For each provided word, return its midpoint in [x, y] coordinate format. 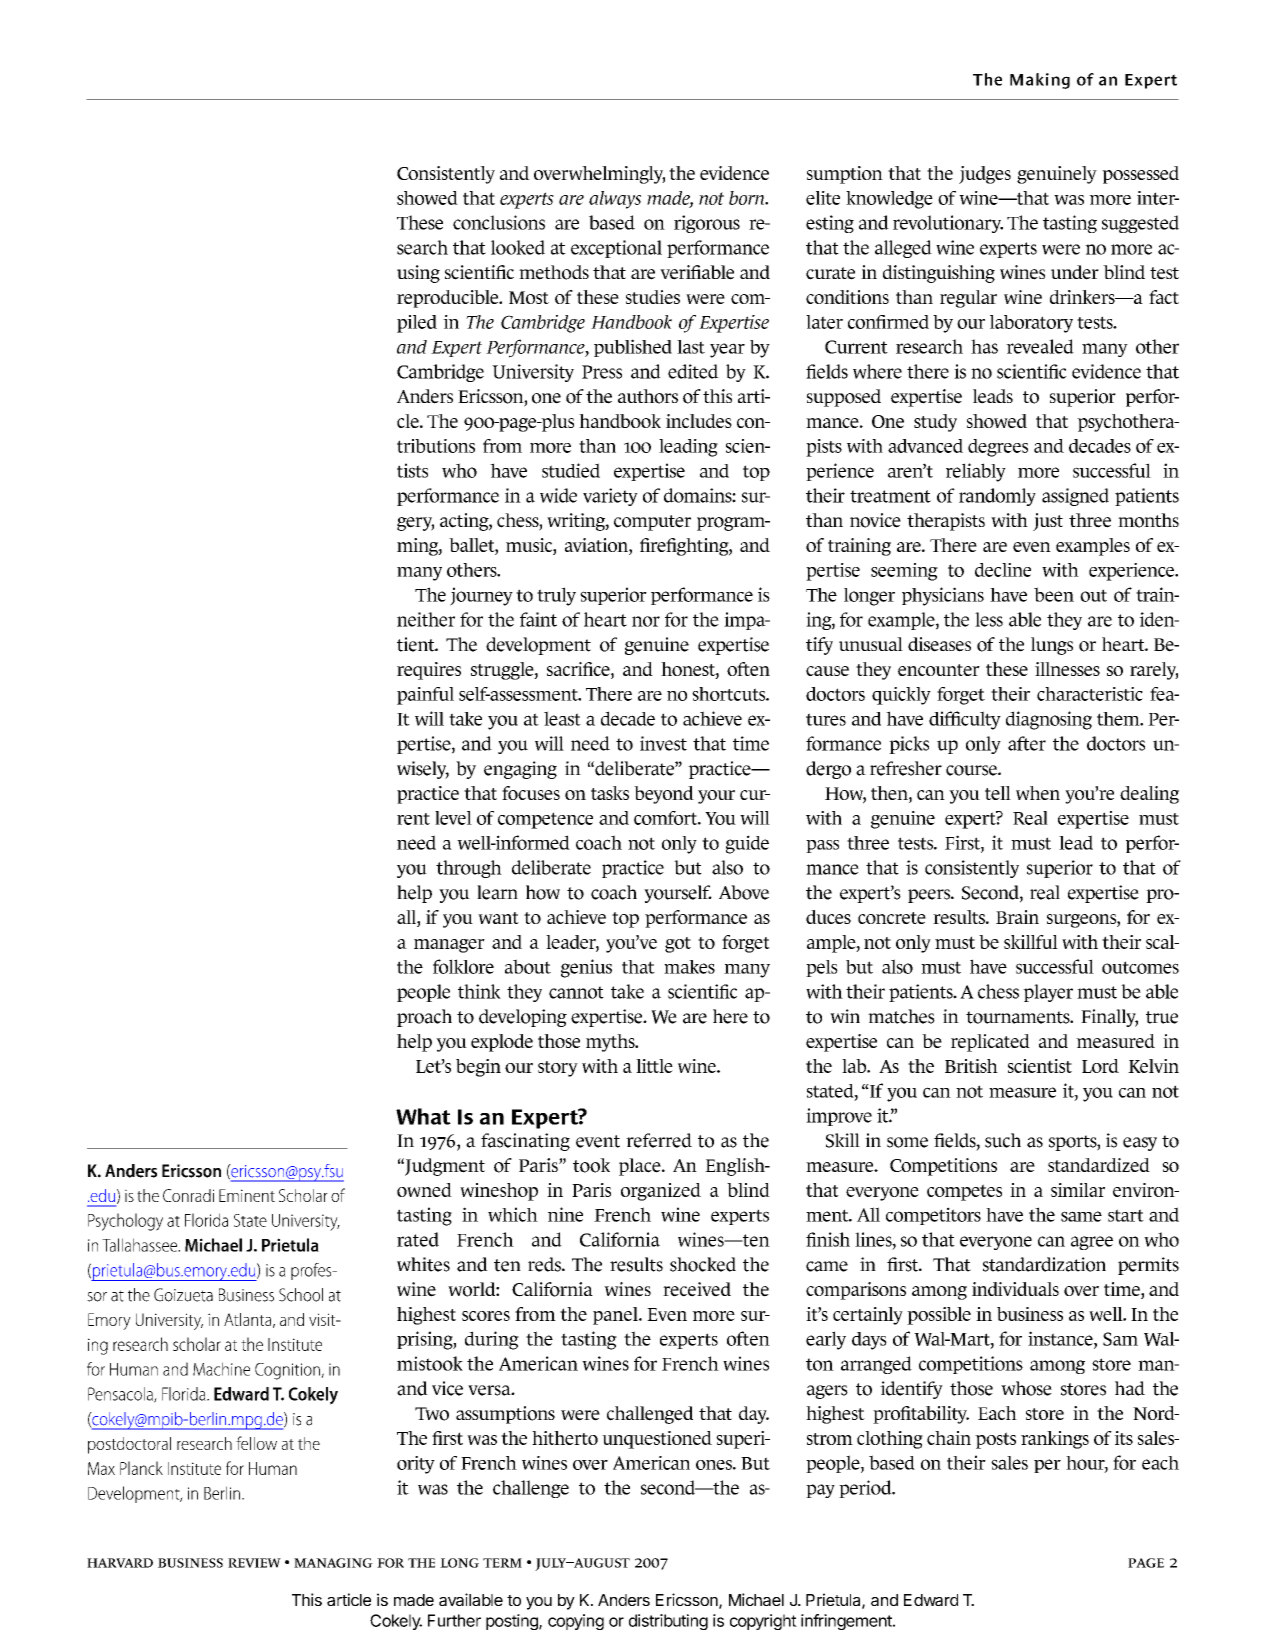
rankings [1055, 1440]
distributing [668, 1622]
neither [426, 619]
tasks [610, 793]
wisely [423, 770]
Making [1040, 81]
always [615, 200]
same [1081, 1216]
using [418, 274]
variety [610, 497]
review [254, 1563]
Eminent [247, 1195]
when [1038, 793]
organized [661, 1192]
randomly [997, 497]
